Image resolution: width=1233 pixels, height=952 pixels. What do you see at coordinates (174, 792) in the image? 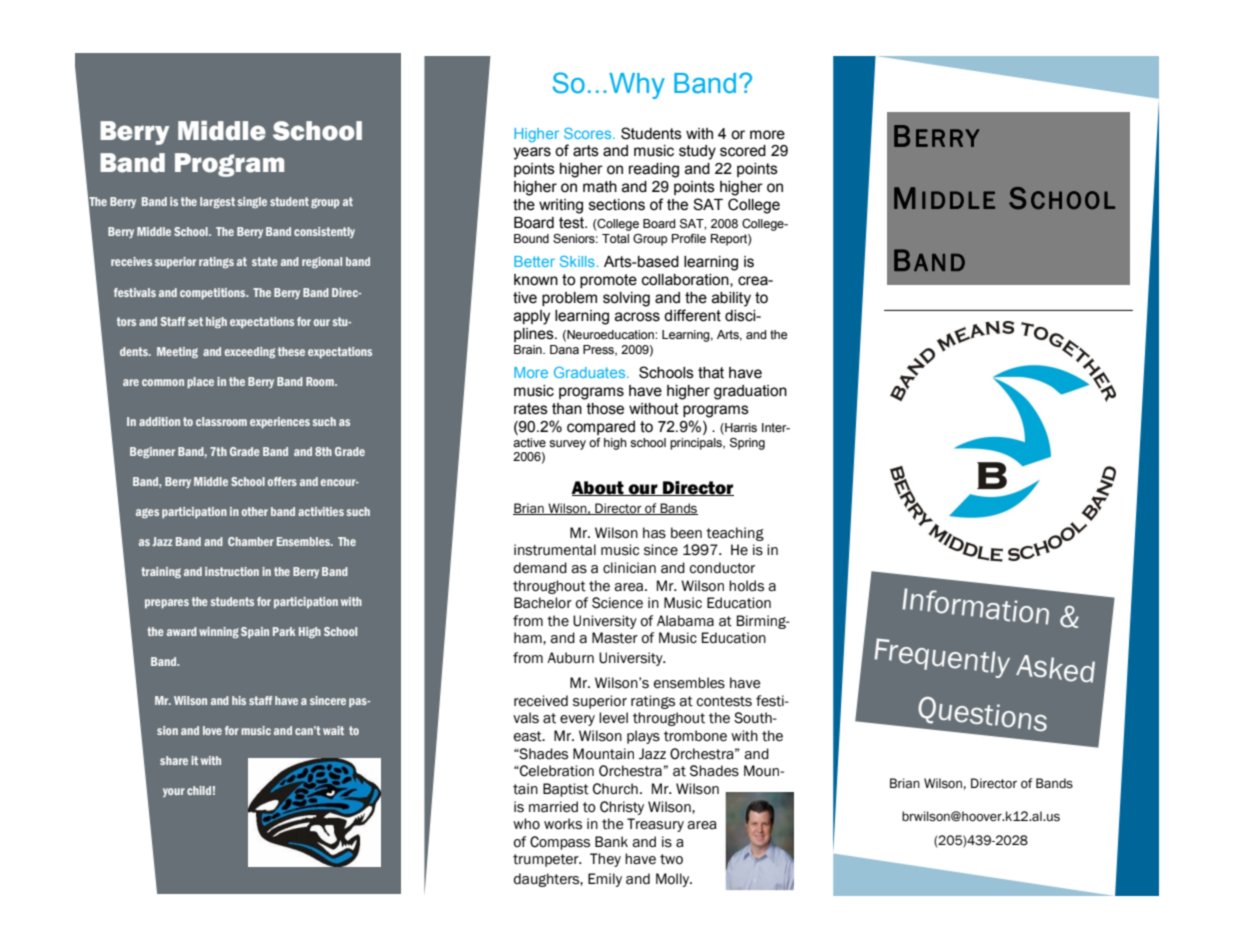
I see `your` at bounding box center [174, 792].
